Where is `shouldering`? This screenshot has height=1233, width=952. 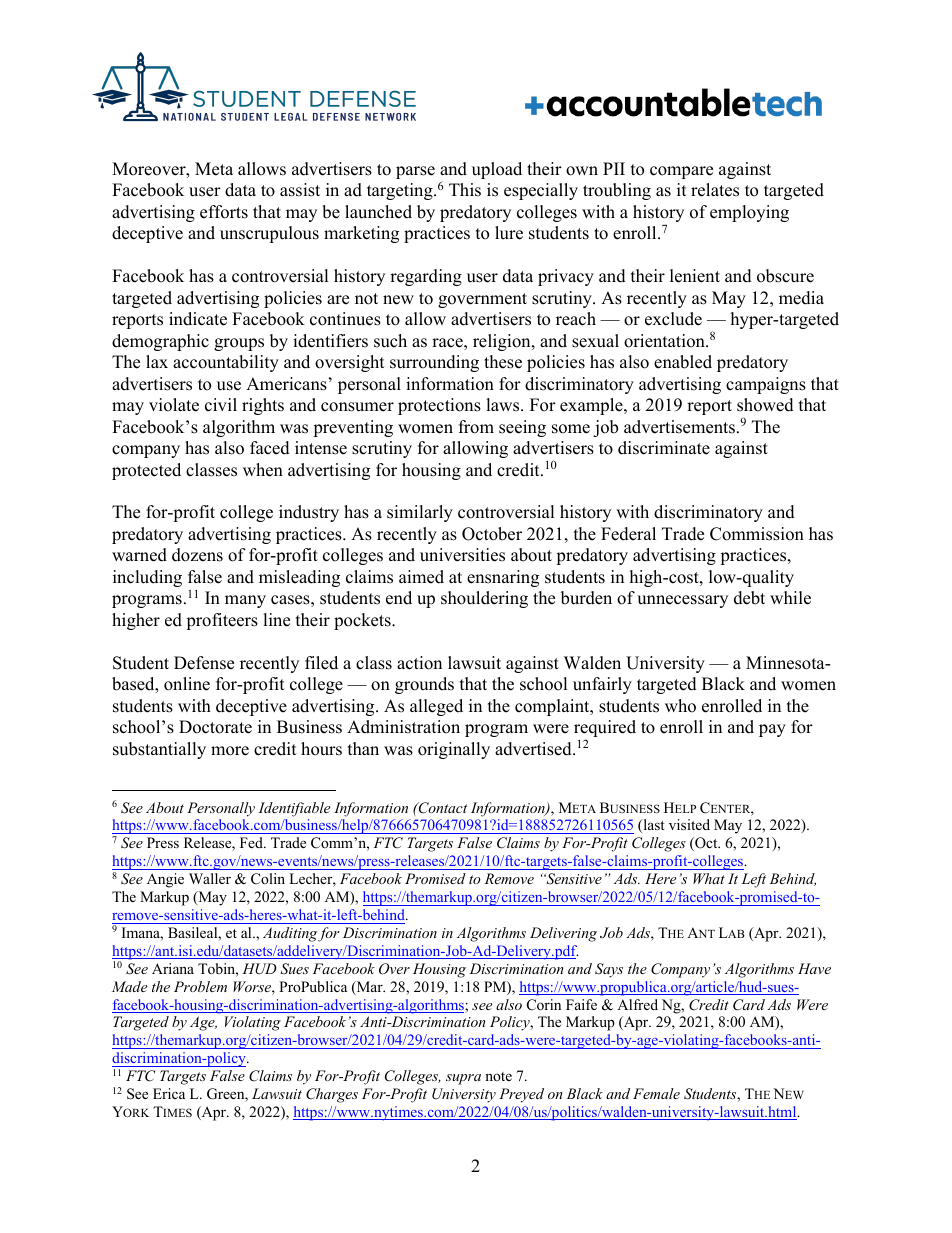
shouldering is located at coordinates (484, 599).
